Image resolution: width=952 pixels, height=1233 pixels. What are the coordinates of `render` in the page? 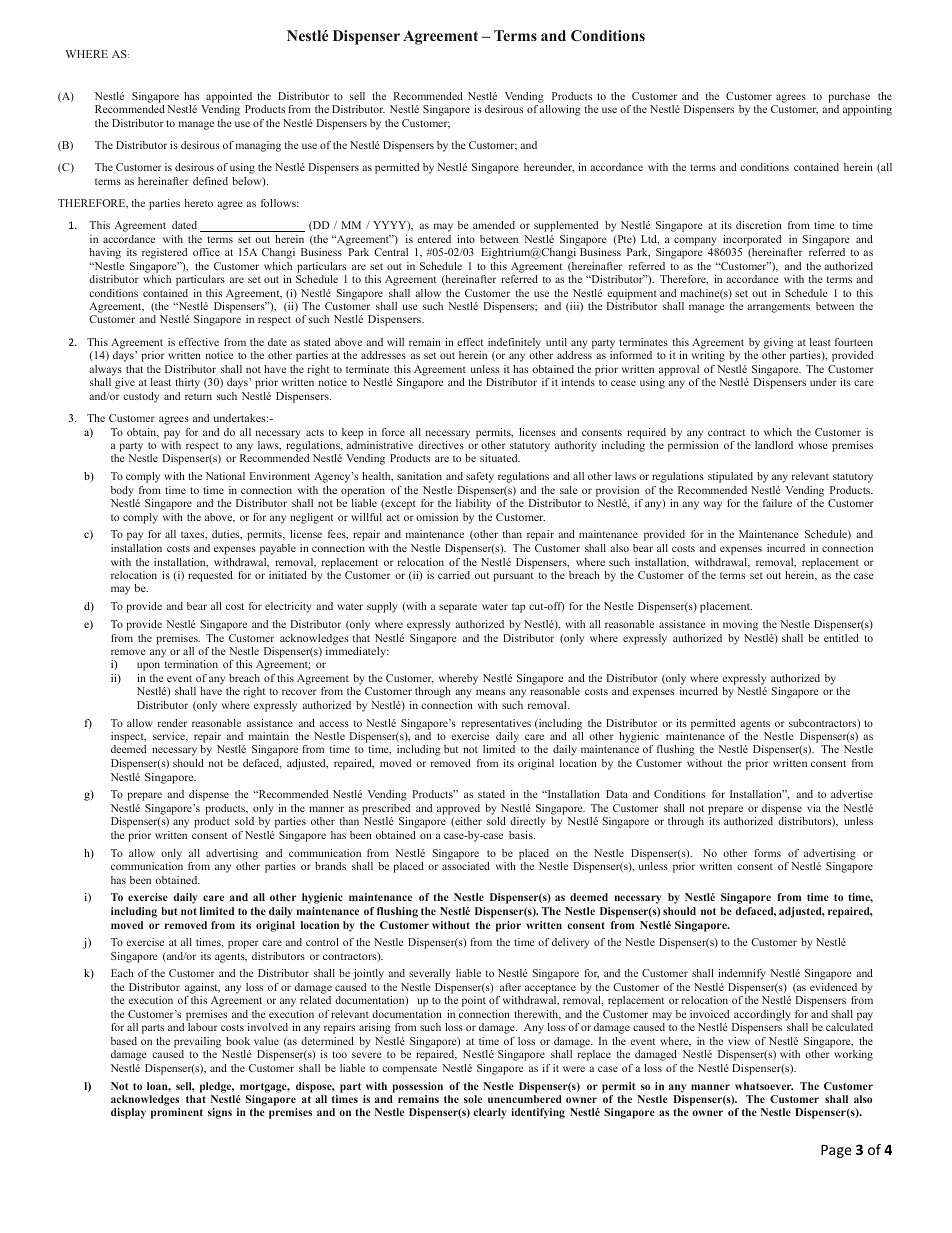 It's located at (172, 723).
